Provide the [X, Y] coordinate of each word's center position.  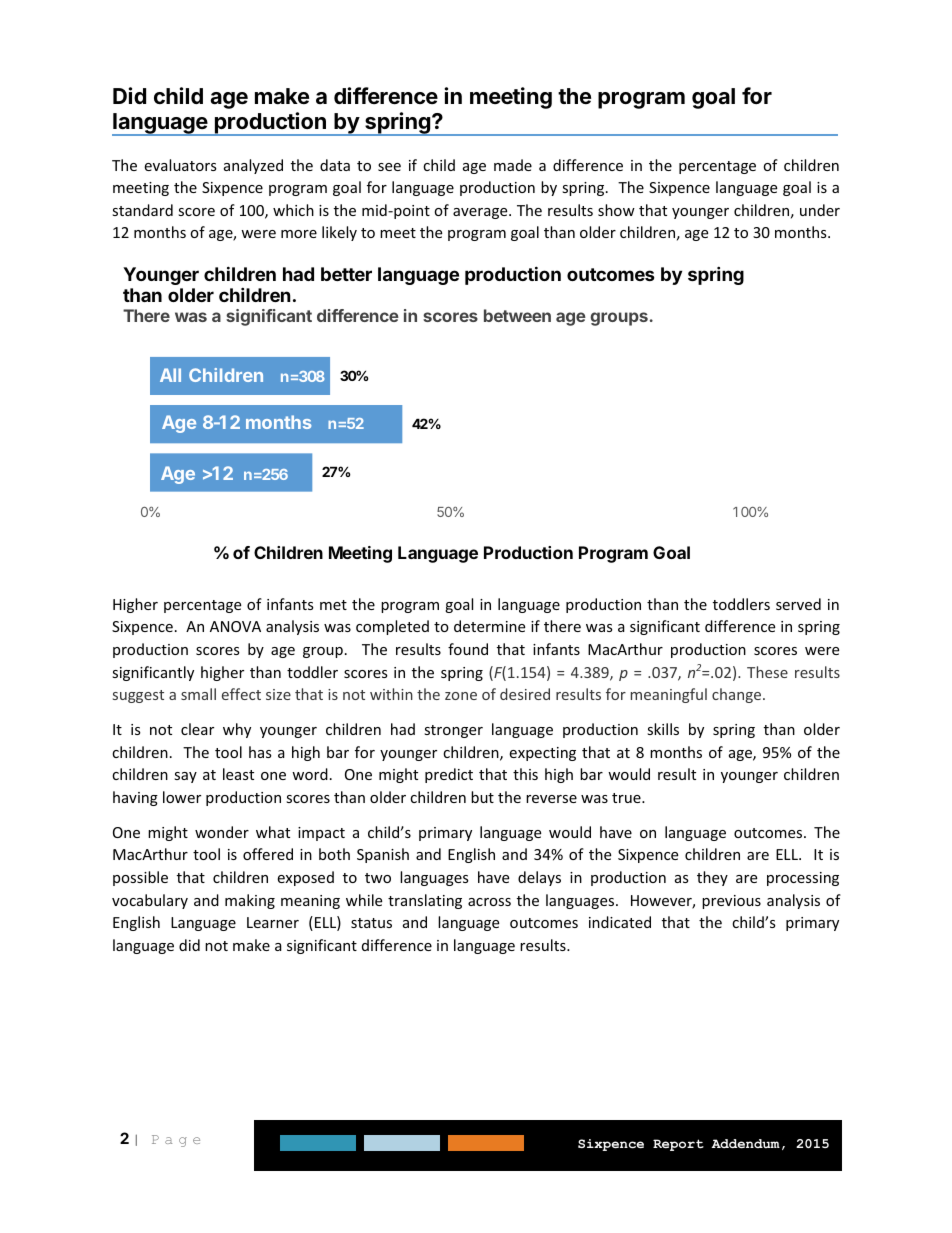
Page [176, 1141]
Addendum [746, 1143]
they [712, 878]
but [482, 797]
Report [678, 1145]
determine [489, 626]
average [481, 213]
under [820, 210]
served [798, 604]
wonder [222, 832]
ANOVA [235, 626]
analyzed [253, 166]
